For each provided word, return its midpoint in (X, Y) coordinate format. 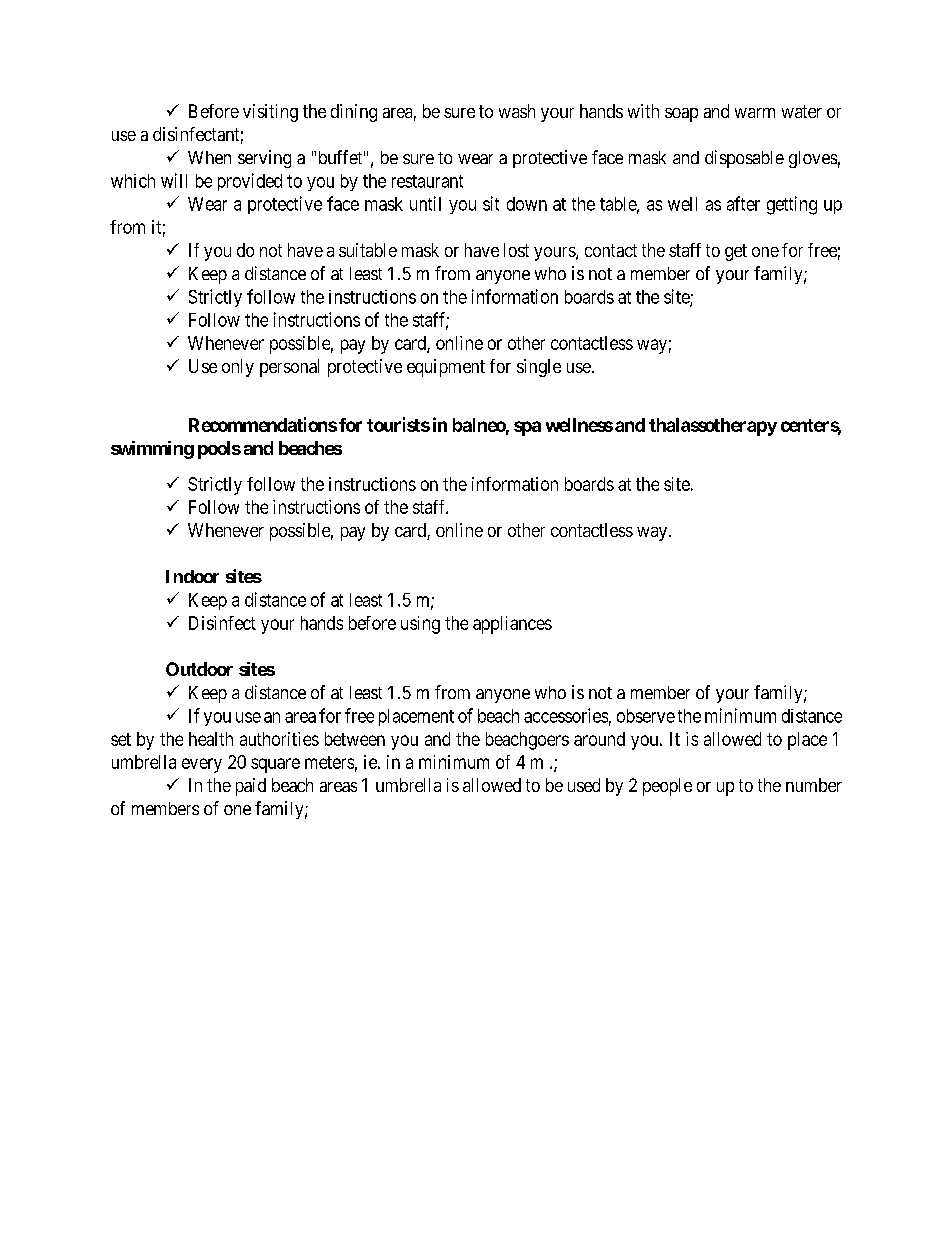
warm (755, 113)
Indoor (192, 576)
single (539, 368)
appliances (512, 625)
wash (517, 111)
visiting (270, 113)
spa (527, 428)
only (238, 368)
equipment (446, 368)
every (202, 765)
